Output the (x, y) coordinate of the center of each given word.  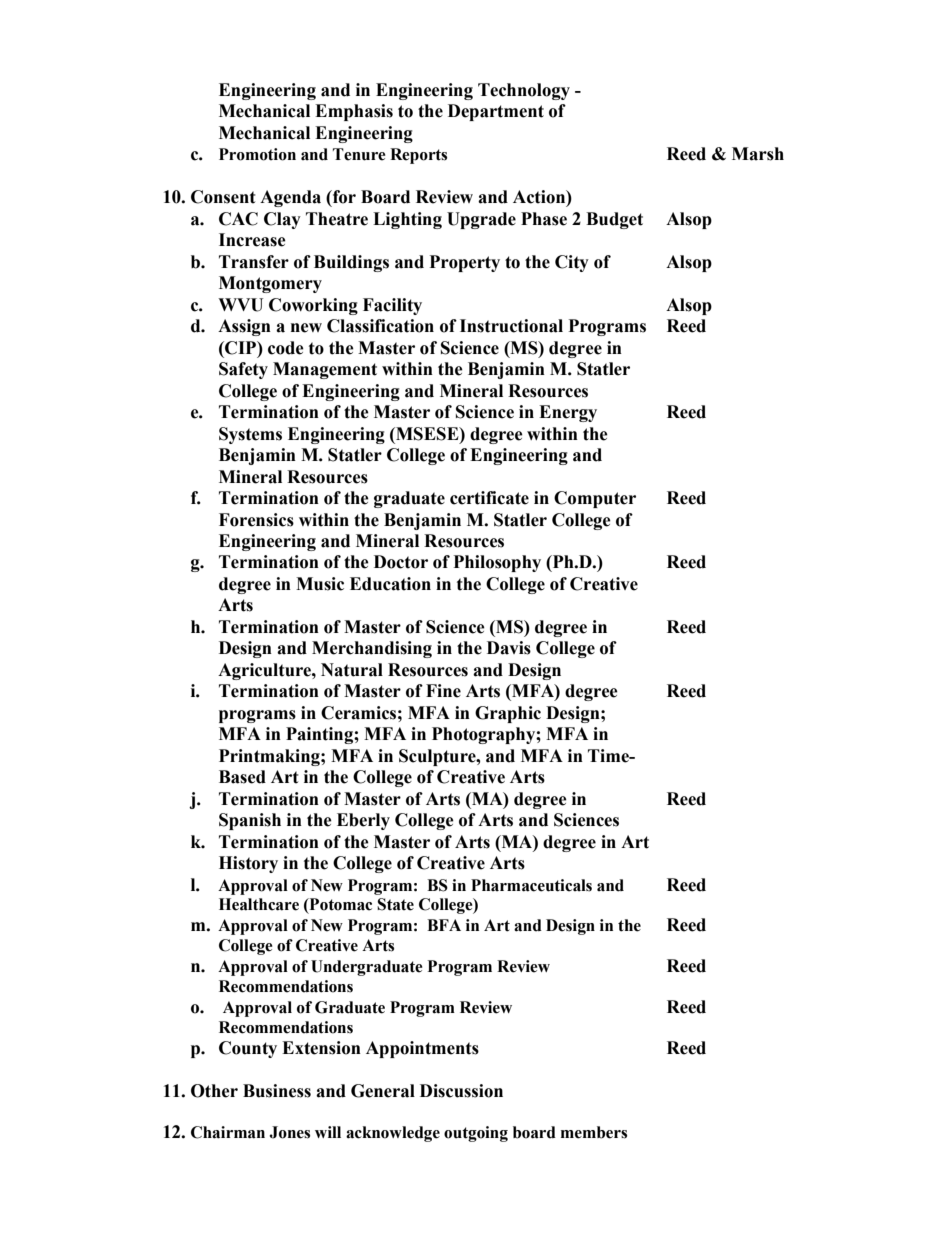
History (248, 864)
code (286, 348)
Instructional (511, 326)
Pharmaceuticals (531, 885)
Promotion (257, 154)
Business (277, 1091)
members (594, 1132)
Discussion (461, 1091)
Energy (568, 413)
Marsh (758, 154)
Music (320, 584)
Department (496, 112)
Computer (595, 499)
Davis (509, 648)
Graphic (508, 714)
